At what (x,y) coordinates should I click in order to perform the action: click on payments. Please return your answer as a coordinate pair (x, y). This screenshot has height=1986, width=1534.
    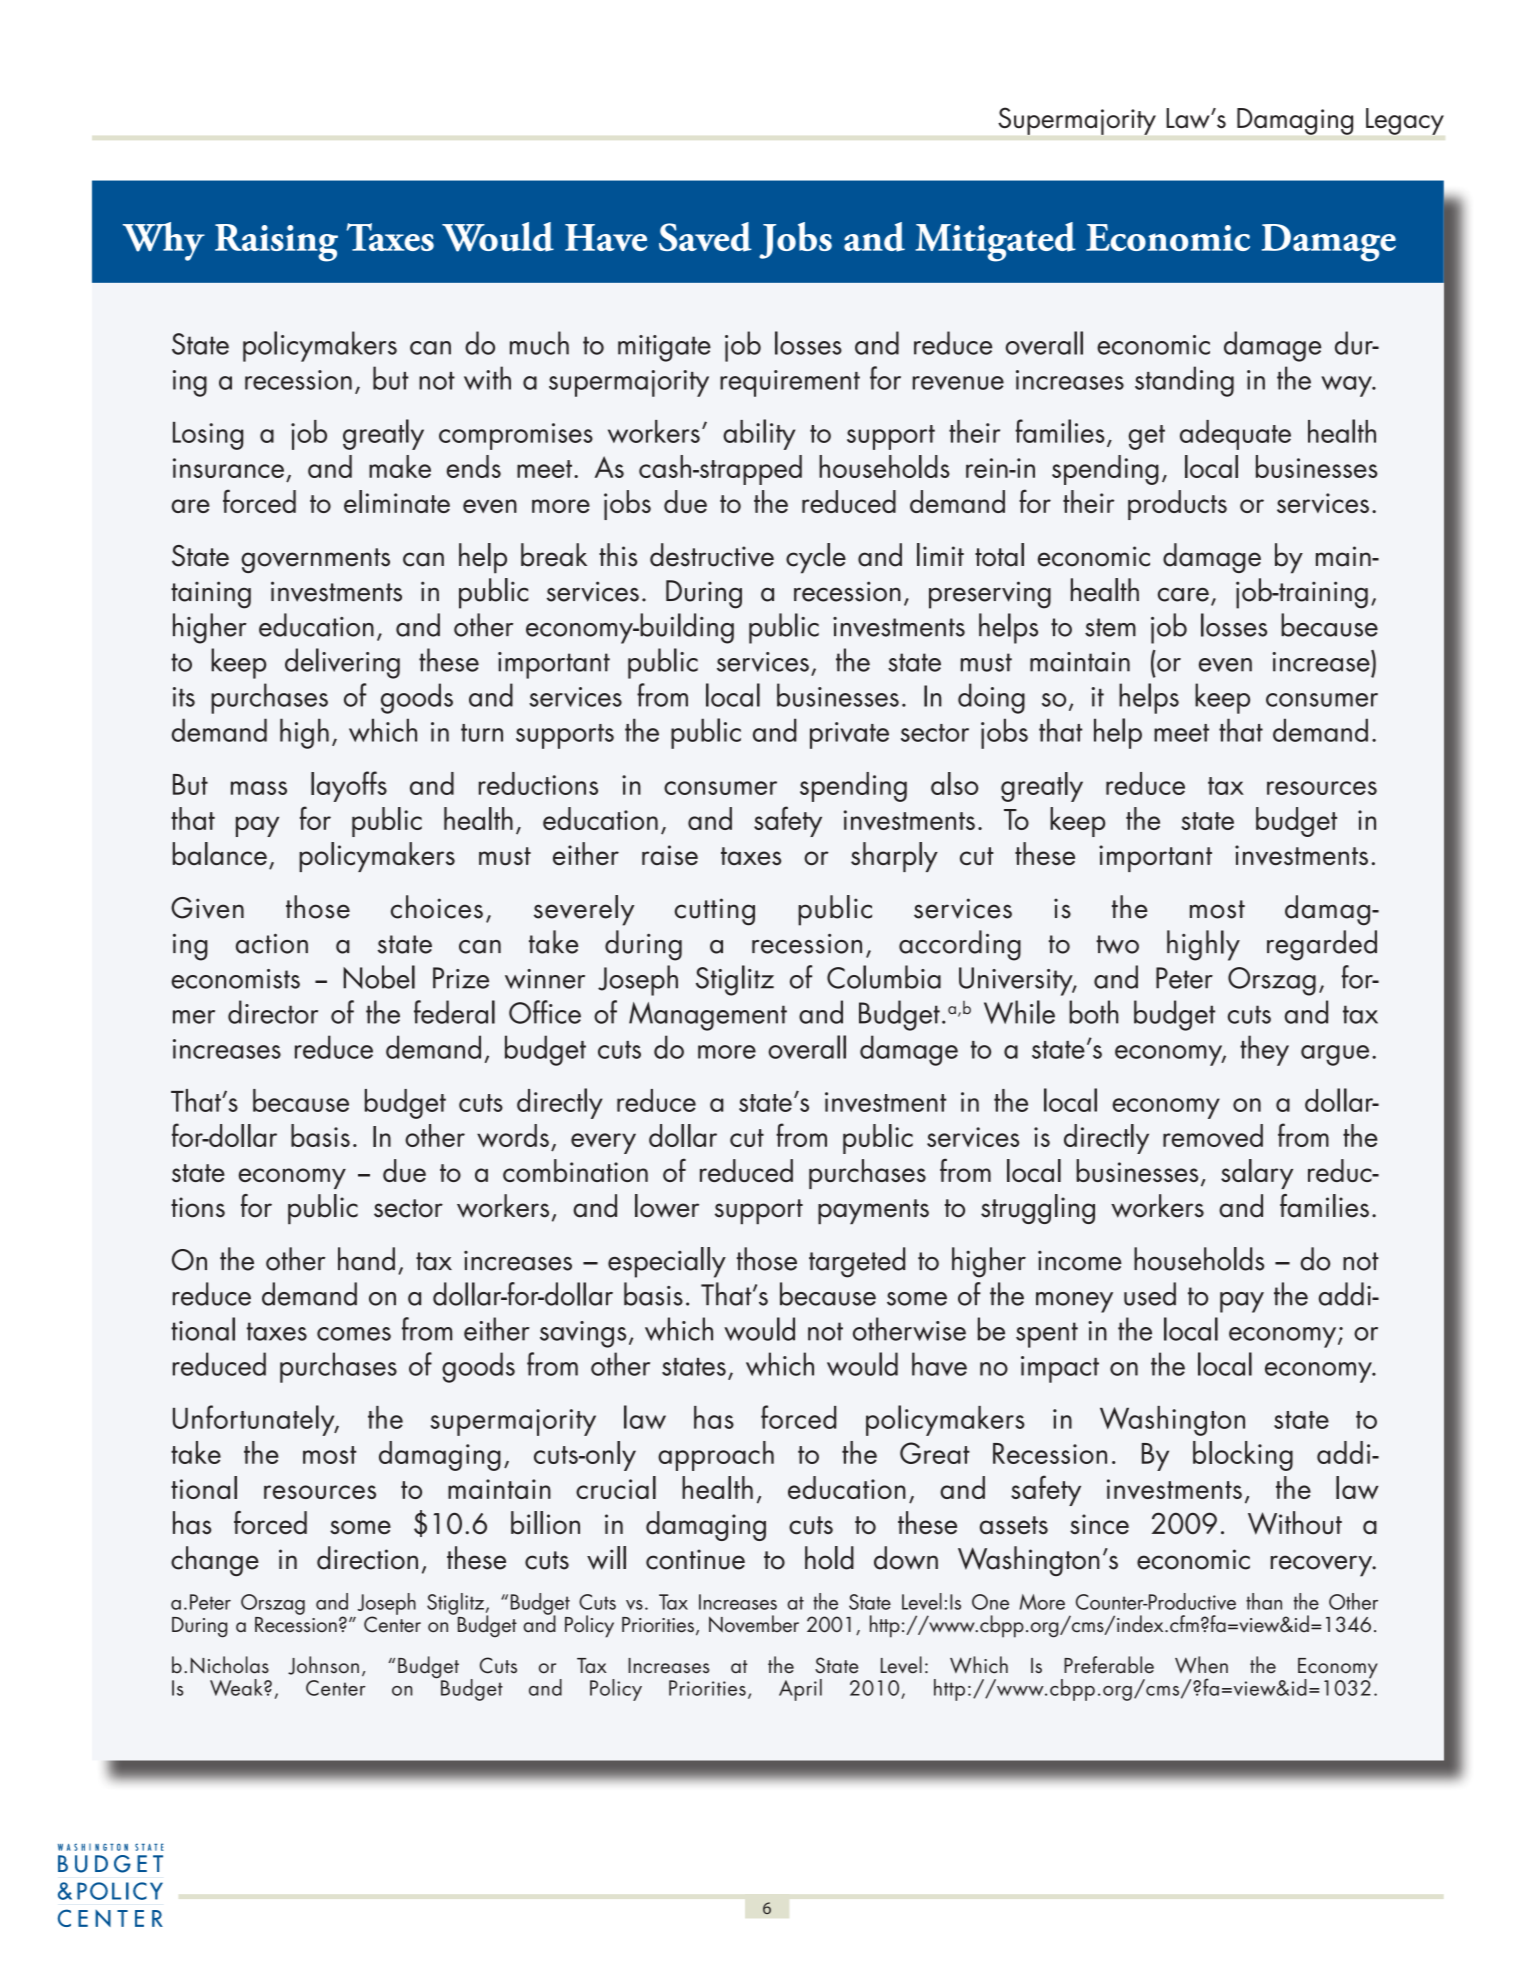
    Looking at the image, I should click on (873, 1211).
